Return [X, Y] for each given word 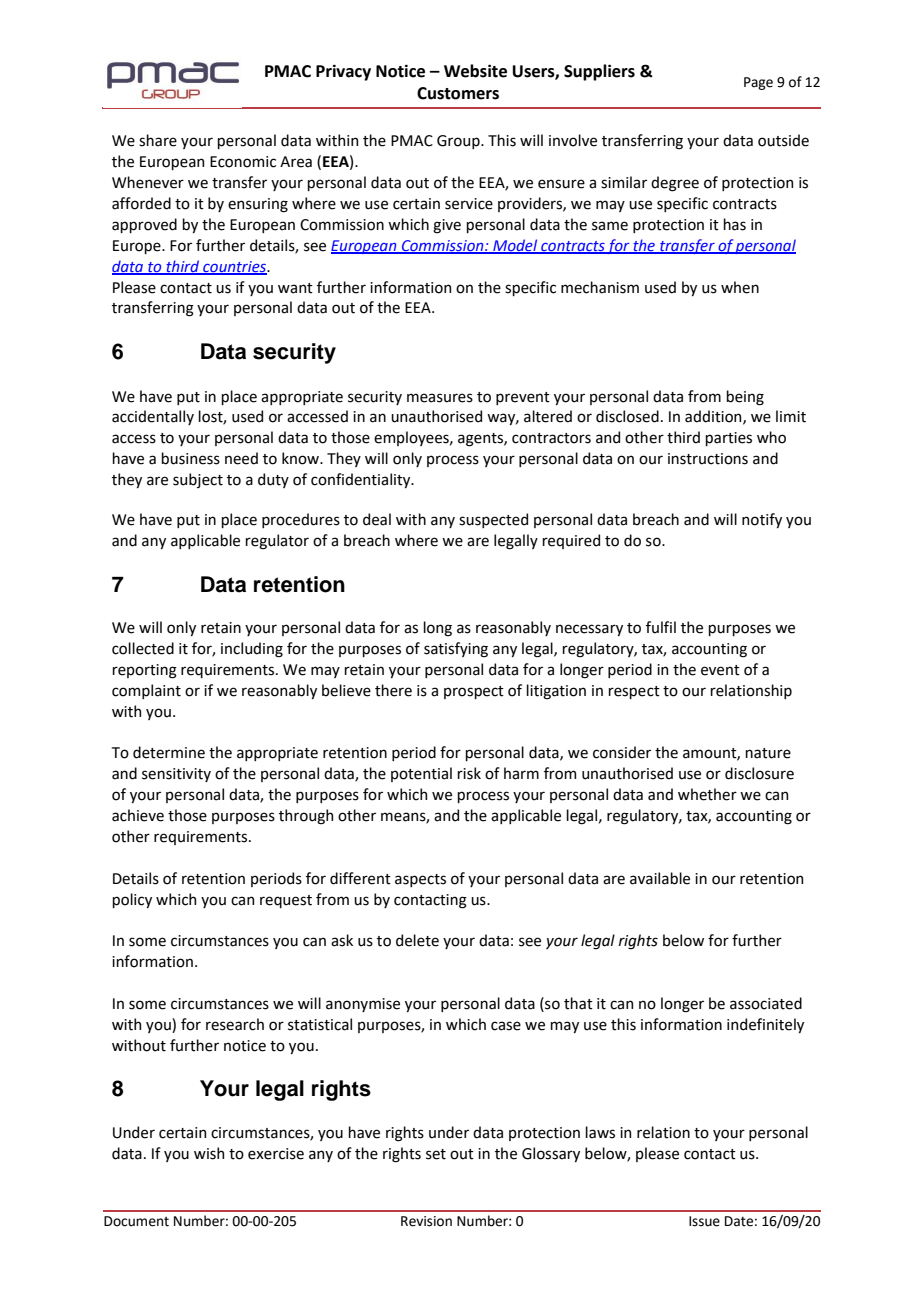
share [158, 140]
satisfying [456, 650]
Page [758, 83]
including [252, 650]
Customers [458, 93]
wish [209, 1153]
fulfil [661, 627]
